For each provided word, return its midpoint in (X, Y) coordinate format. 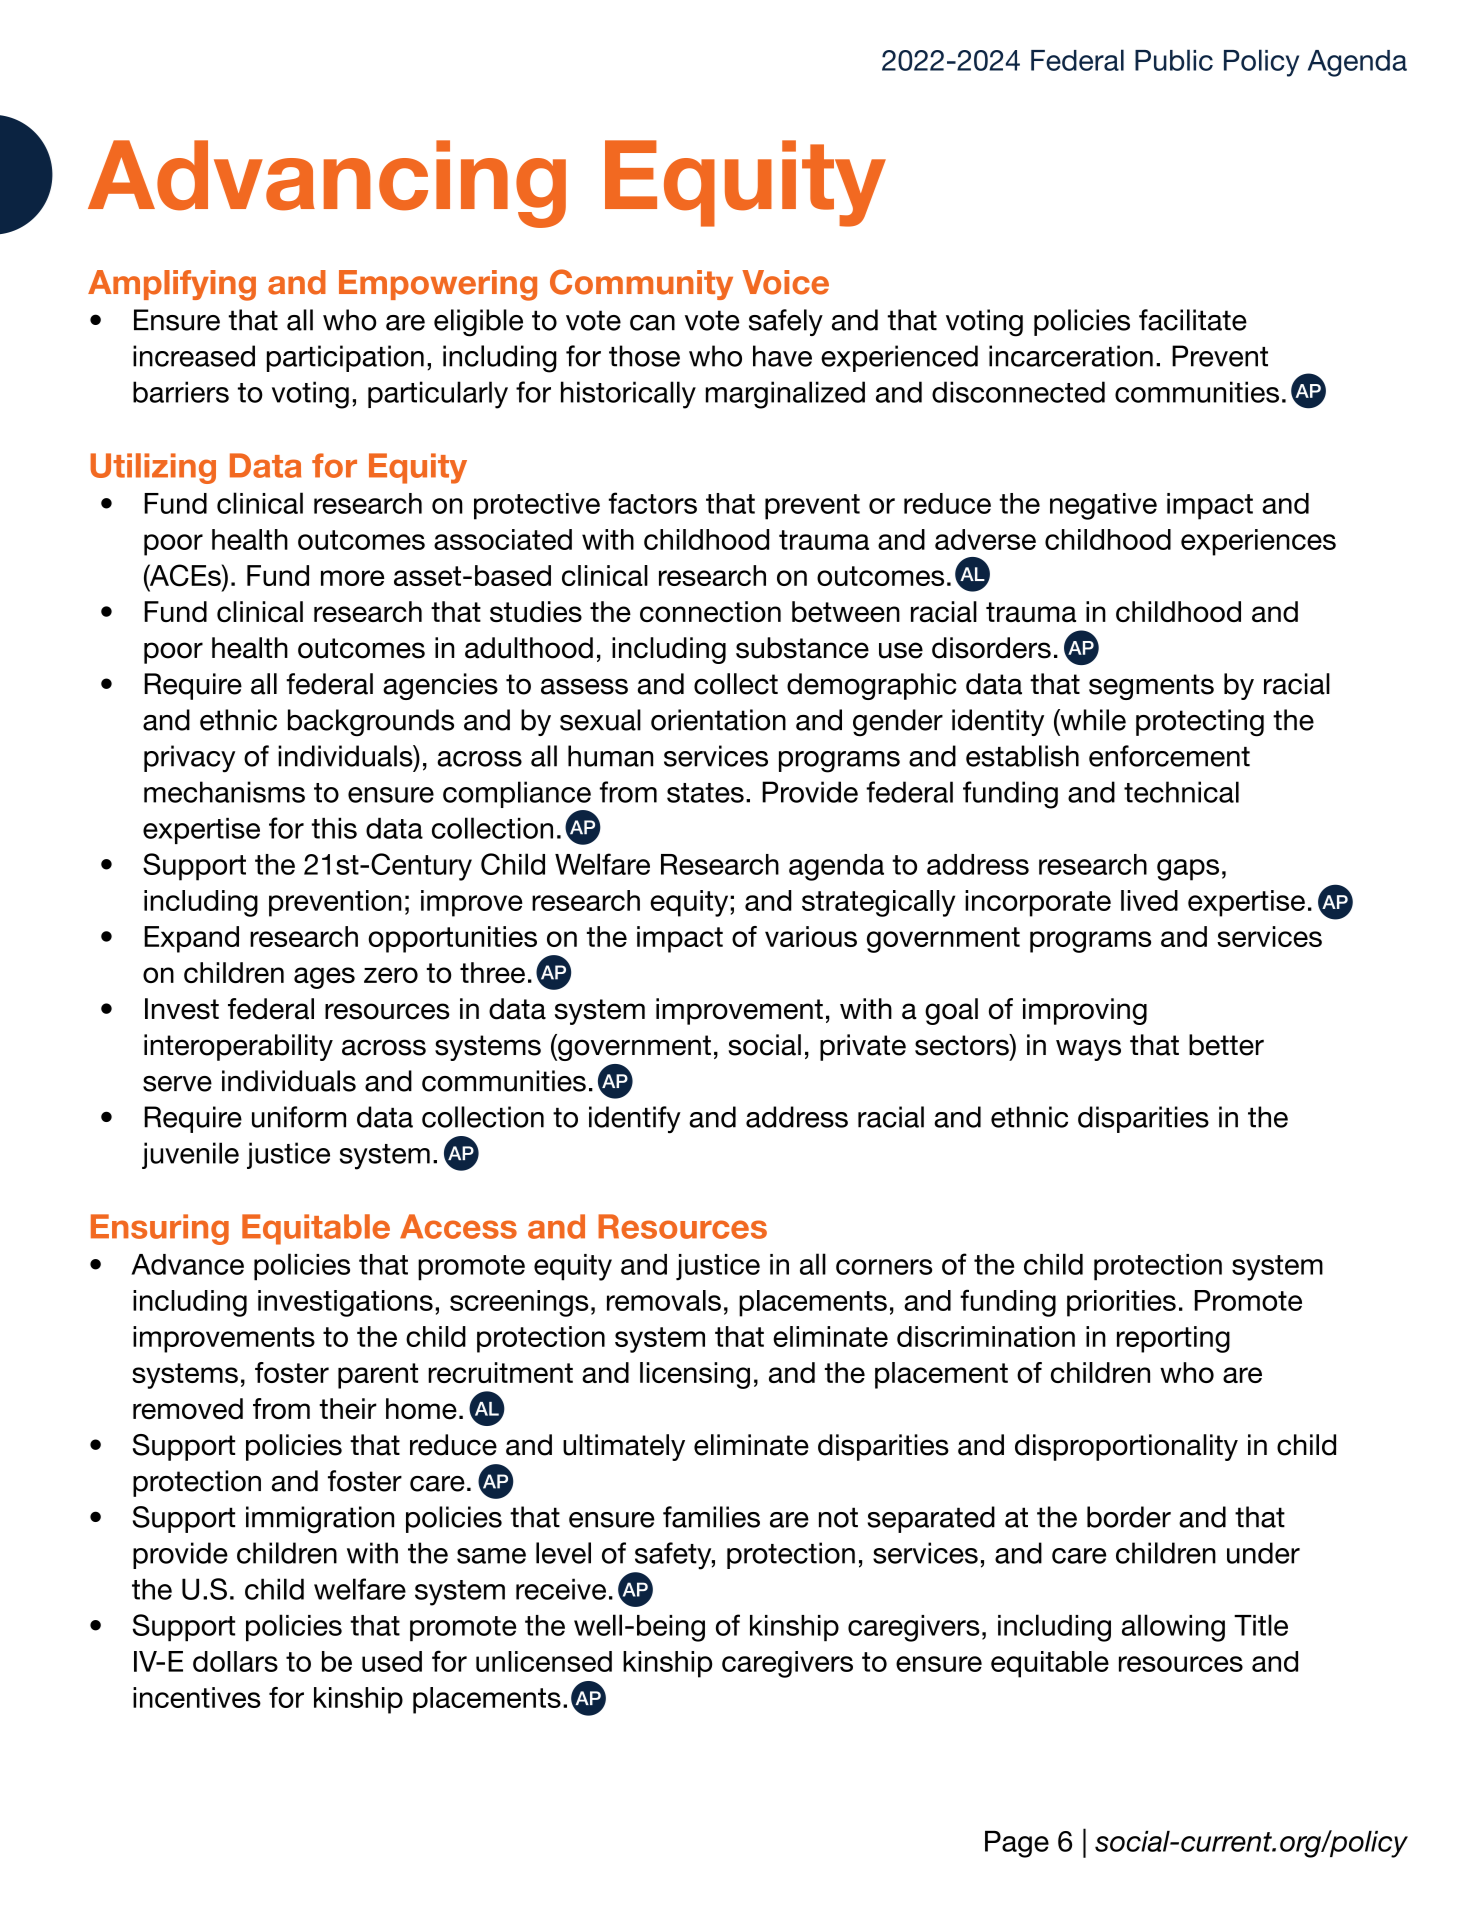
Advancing (327, 184)
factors (653, 503)
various (811, 936)
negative (1103, 506)
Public (1174, 60)
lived (1149, 900)
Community (641, 284)
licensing (695, 1375)
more (352, 578)
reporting (1173, 1339)
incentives (197, 1697)
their (348, 1409)
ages (324, 978)
